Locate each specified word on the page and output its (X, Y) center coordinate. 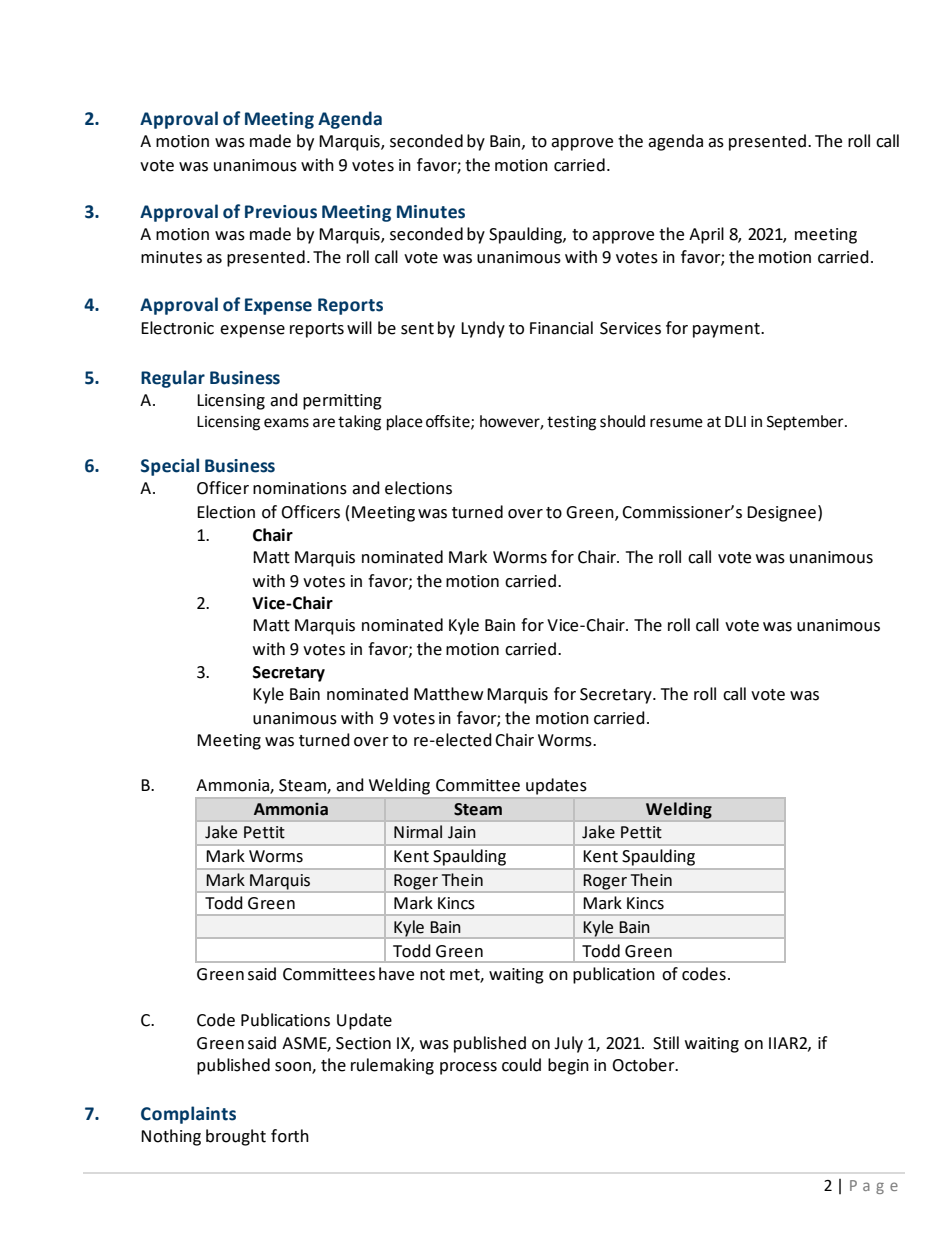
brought (236, 1137)
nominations (300, 488)
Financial (561, 328)
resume (676, 423)
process (468, 1068)
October (644, 1065)
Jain (462, 832)
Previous (281, 212)
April (706, 235)
